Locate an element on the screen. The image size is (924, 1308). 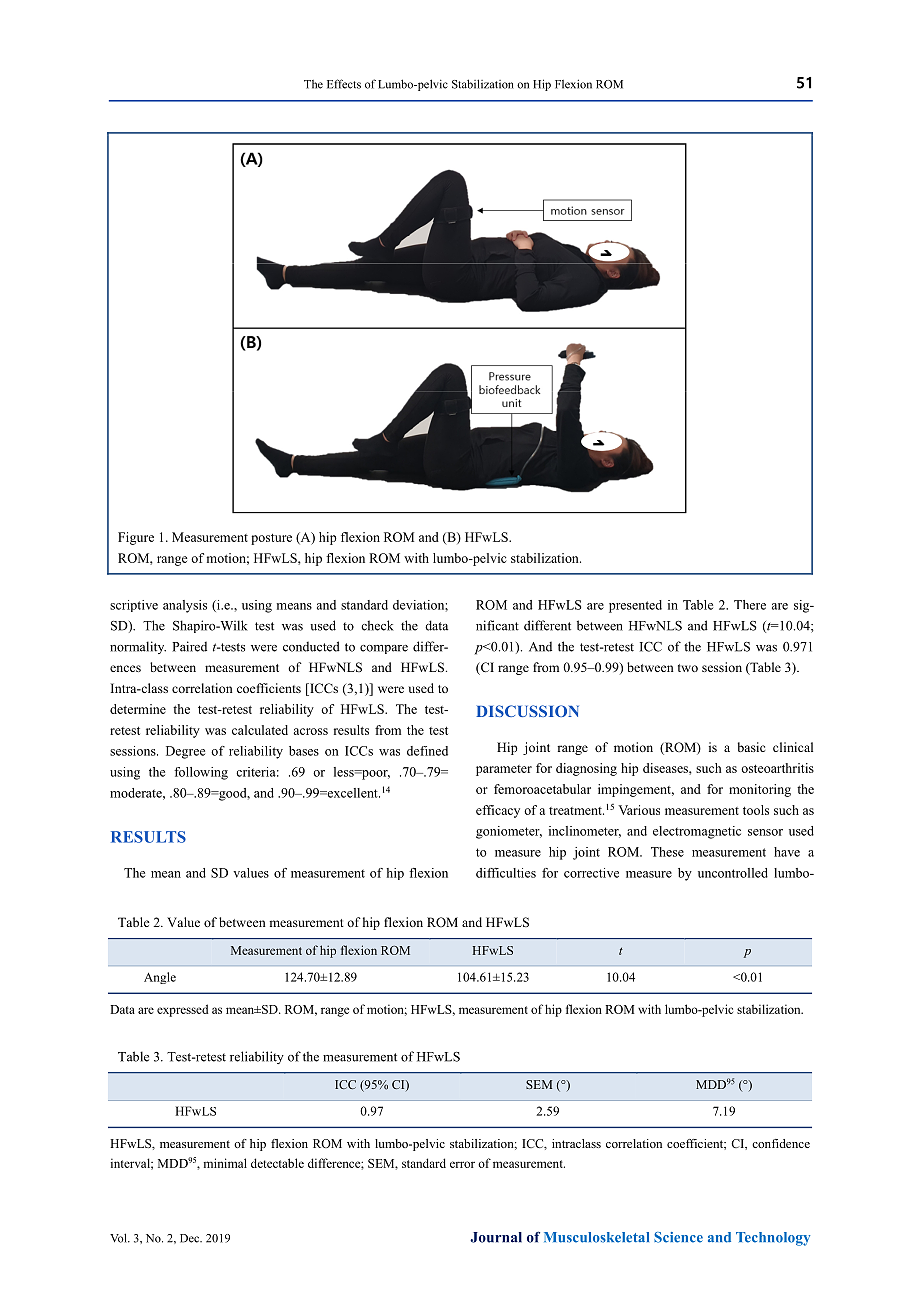
difficulties is located at coordinates (506, 873).
